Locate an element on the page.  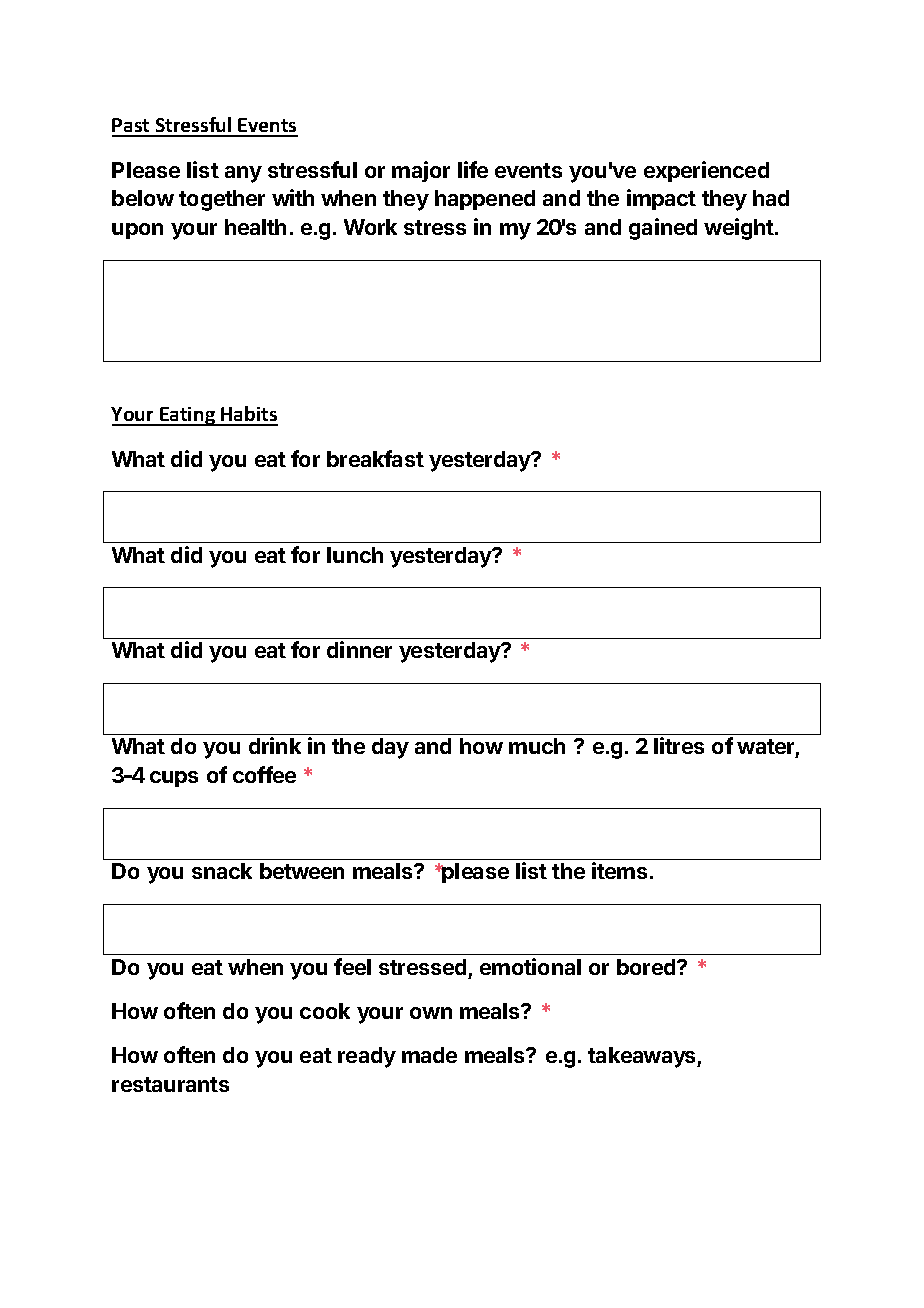
breakfast is located at coordinates (375, 458).
